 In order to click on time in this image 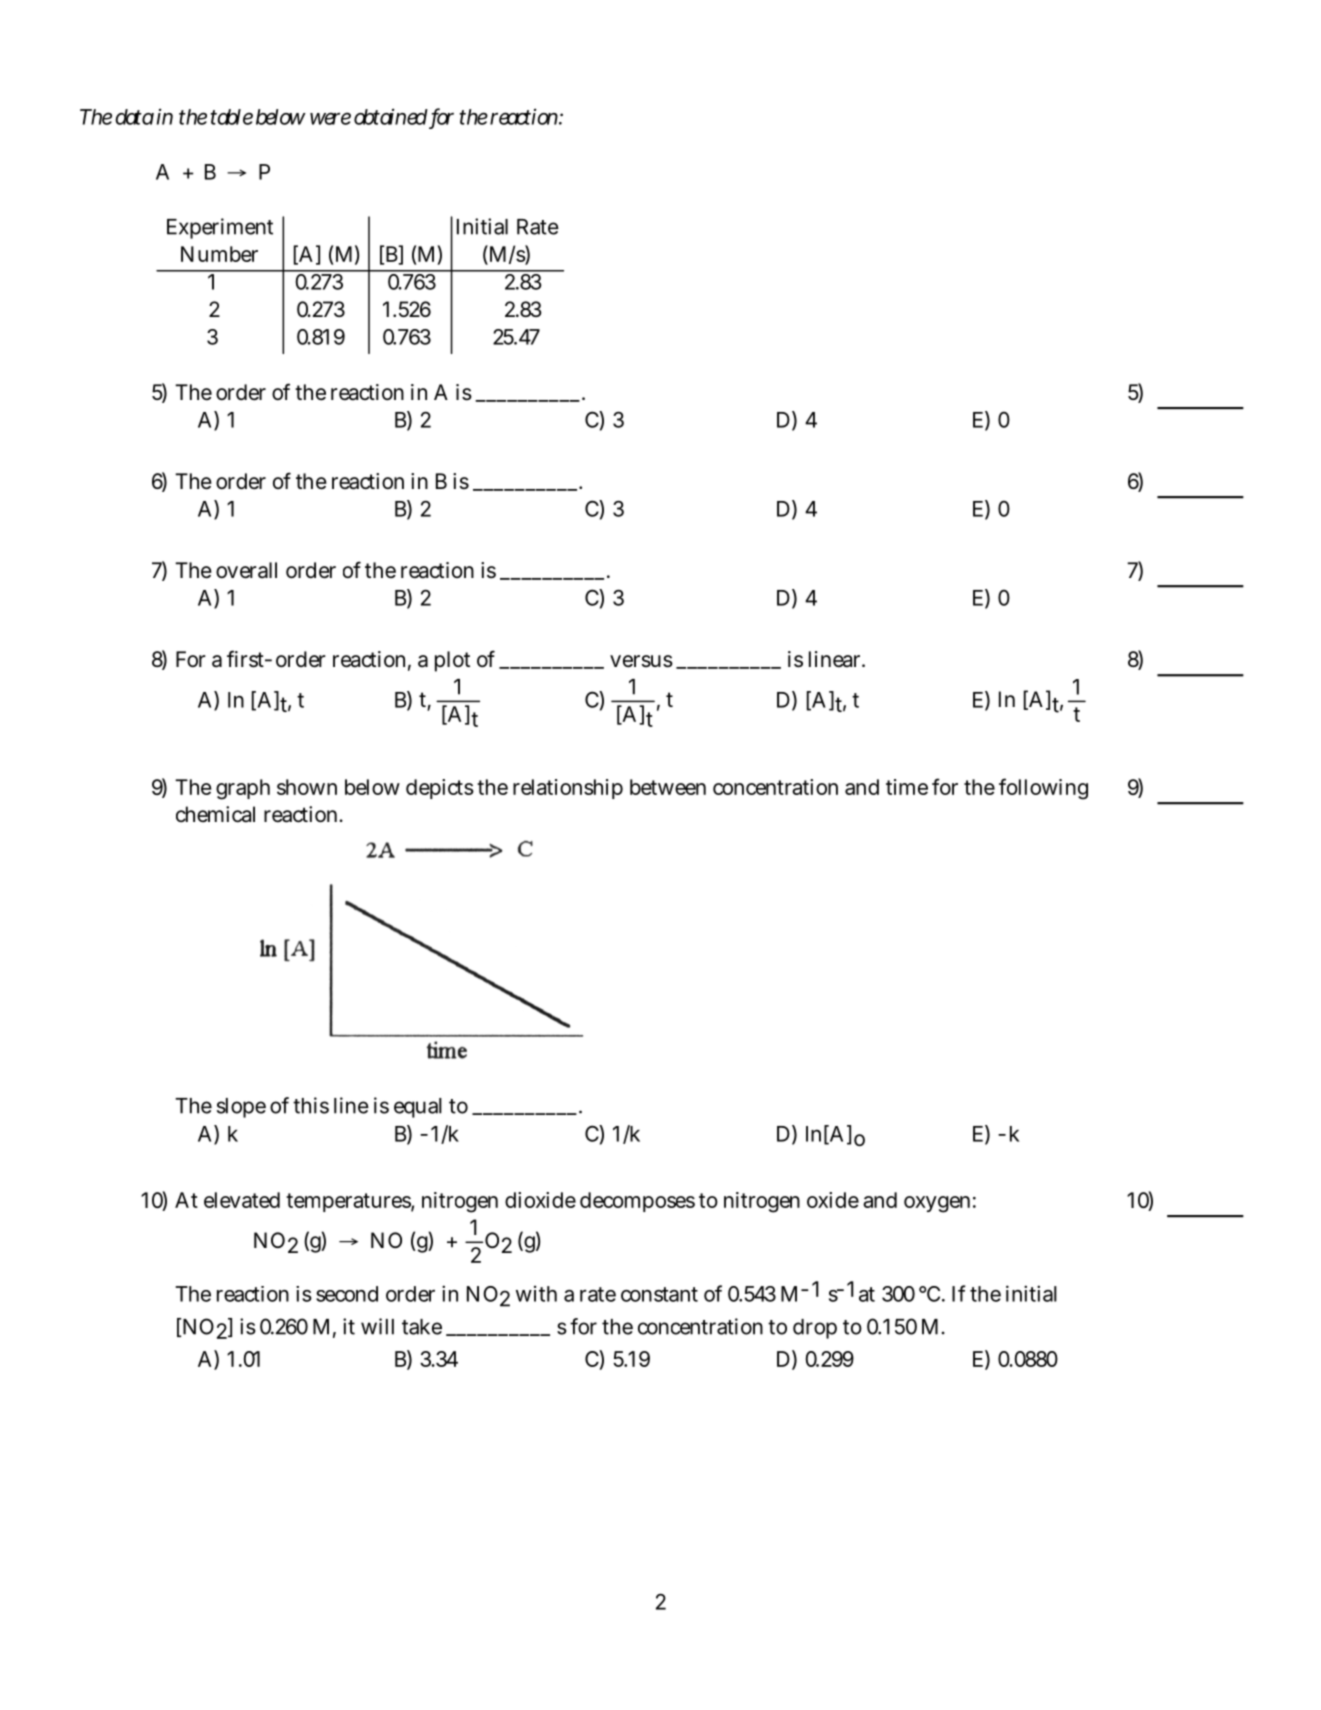, I will do `click(907, 787)`.
